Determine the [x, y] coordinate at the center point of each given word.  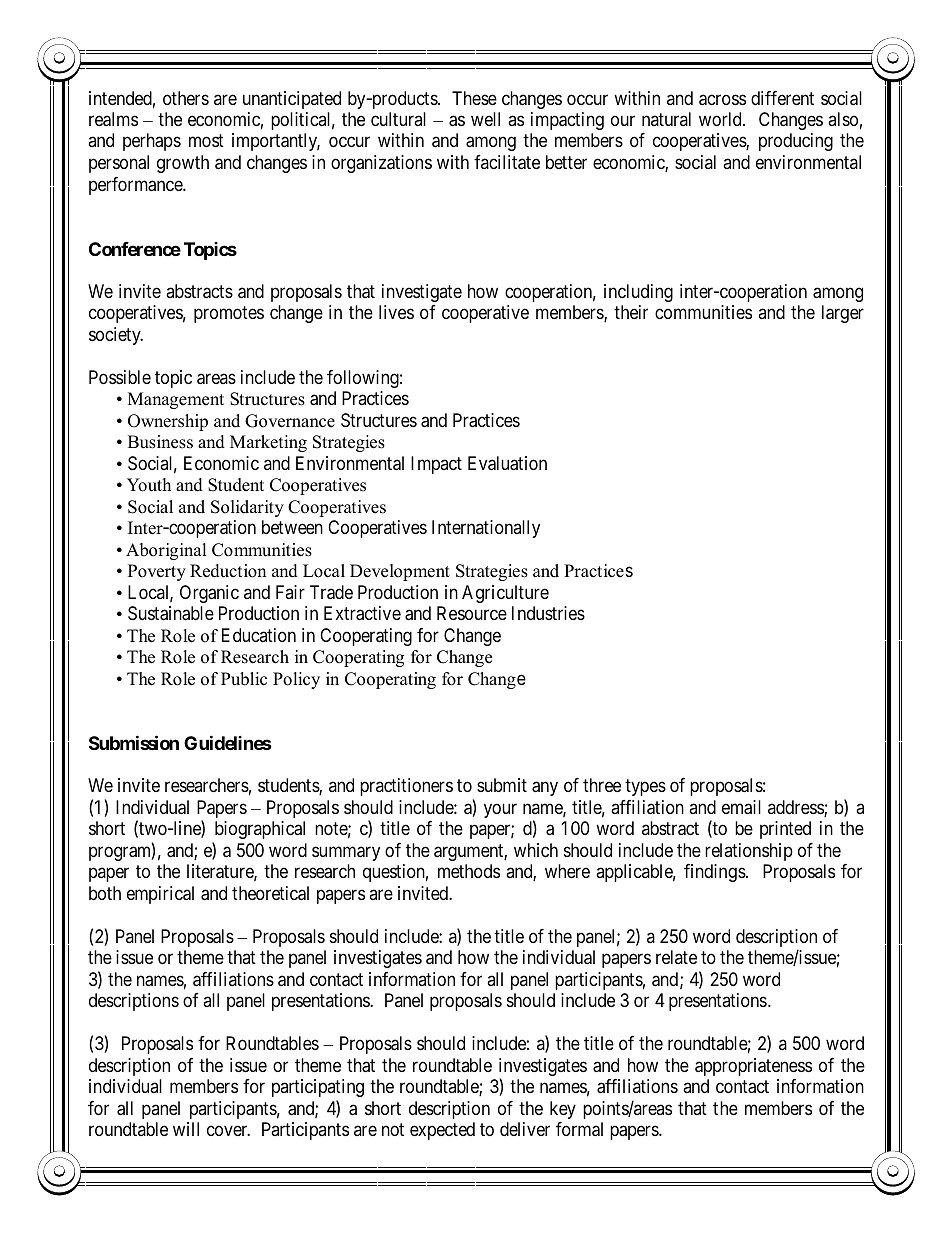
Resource [472, 613]
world [721, 119]
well [485, 119]
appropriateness [753, 1067]
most [206, 141]
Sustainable [171, 613]
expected [442, 1131]
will [186, 1129]
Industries [548, 613]
